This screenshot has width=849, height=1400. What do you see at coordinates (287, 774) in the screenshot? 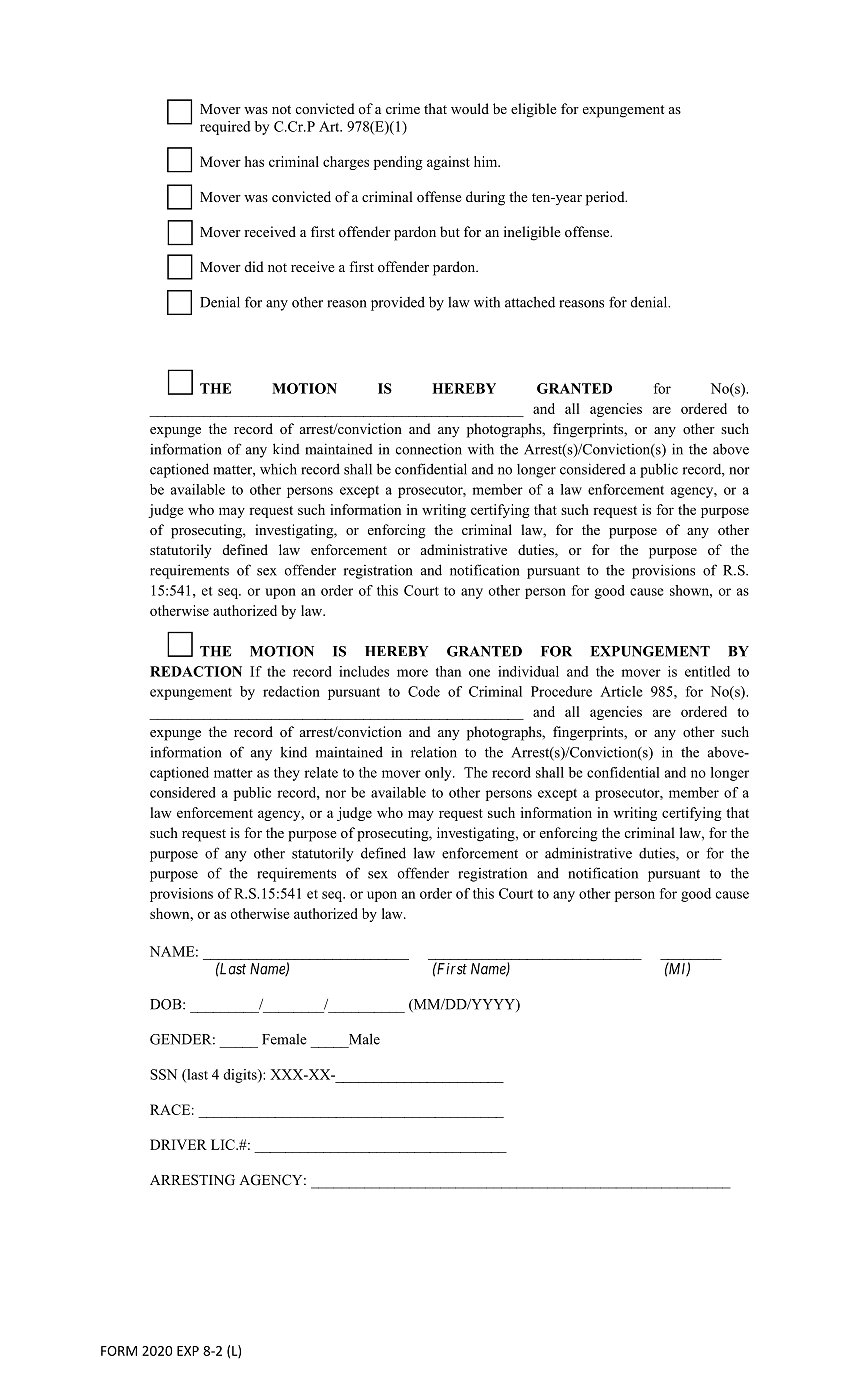
I see `they` at bounding box center [287, 774].
